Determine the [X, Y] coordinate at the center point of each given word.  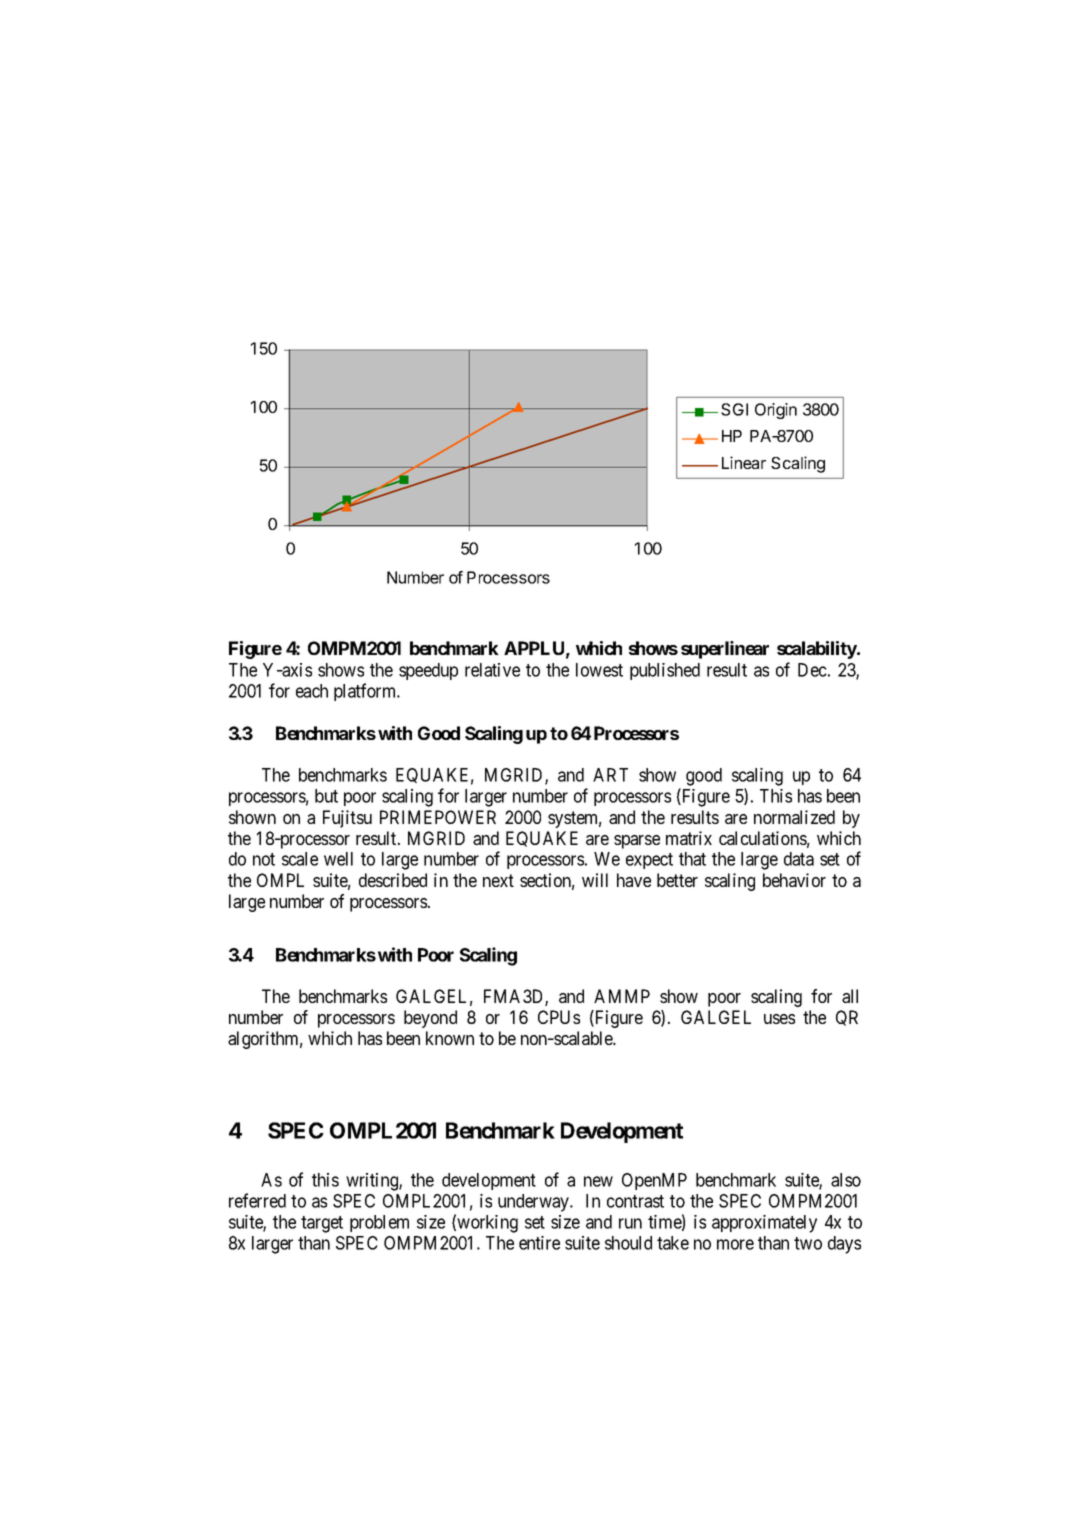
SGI [734, 409]
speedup [428, 671]
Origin [776, 411]
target [322, 1224]
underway [535, 1203]
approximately [764, 1224]
